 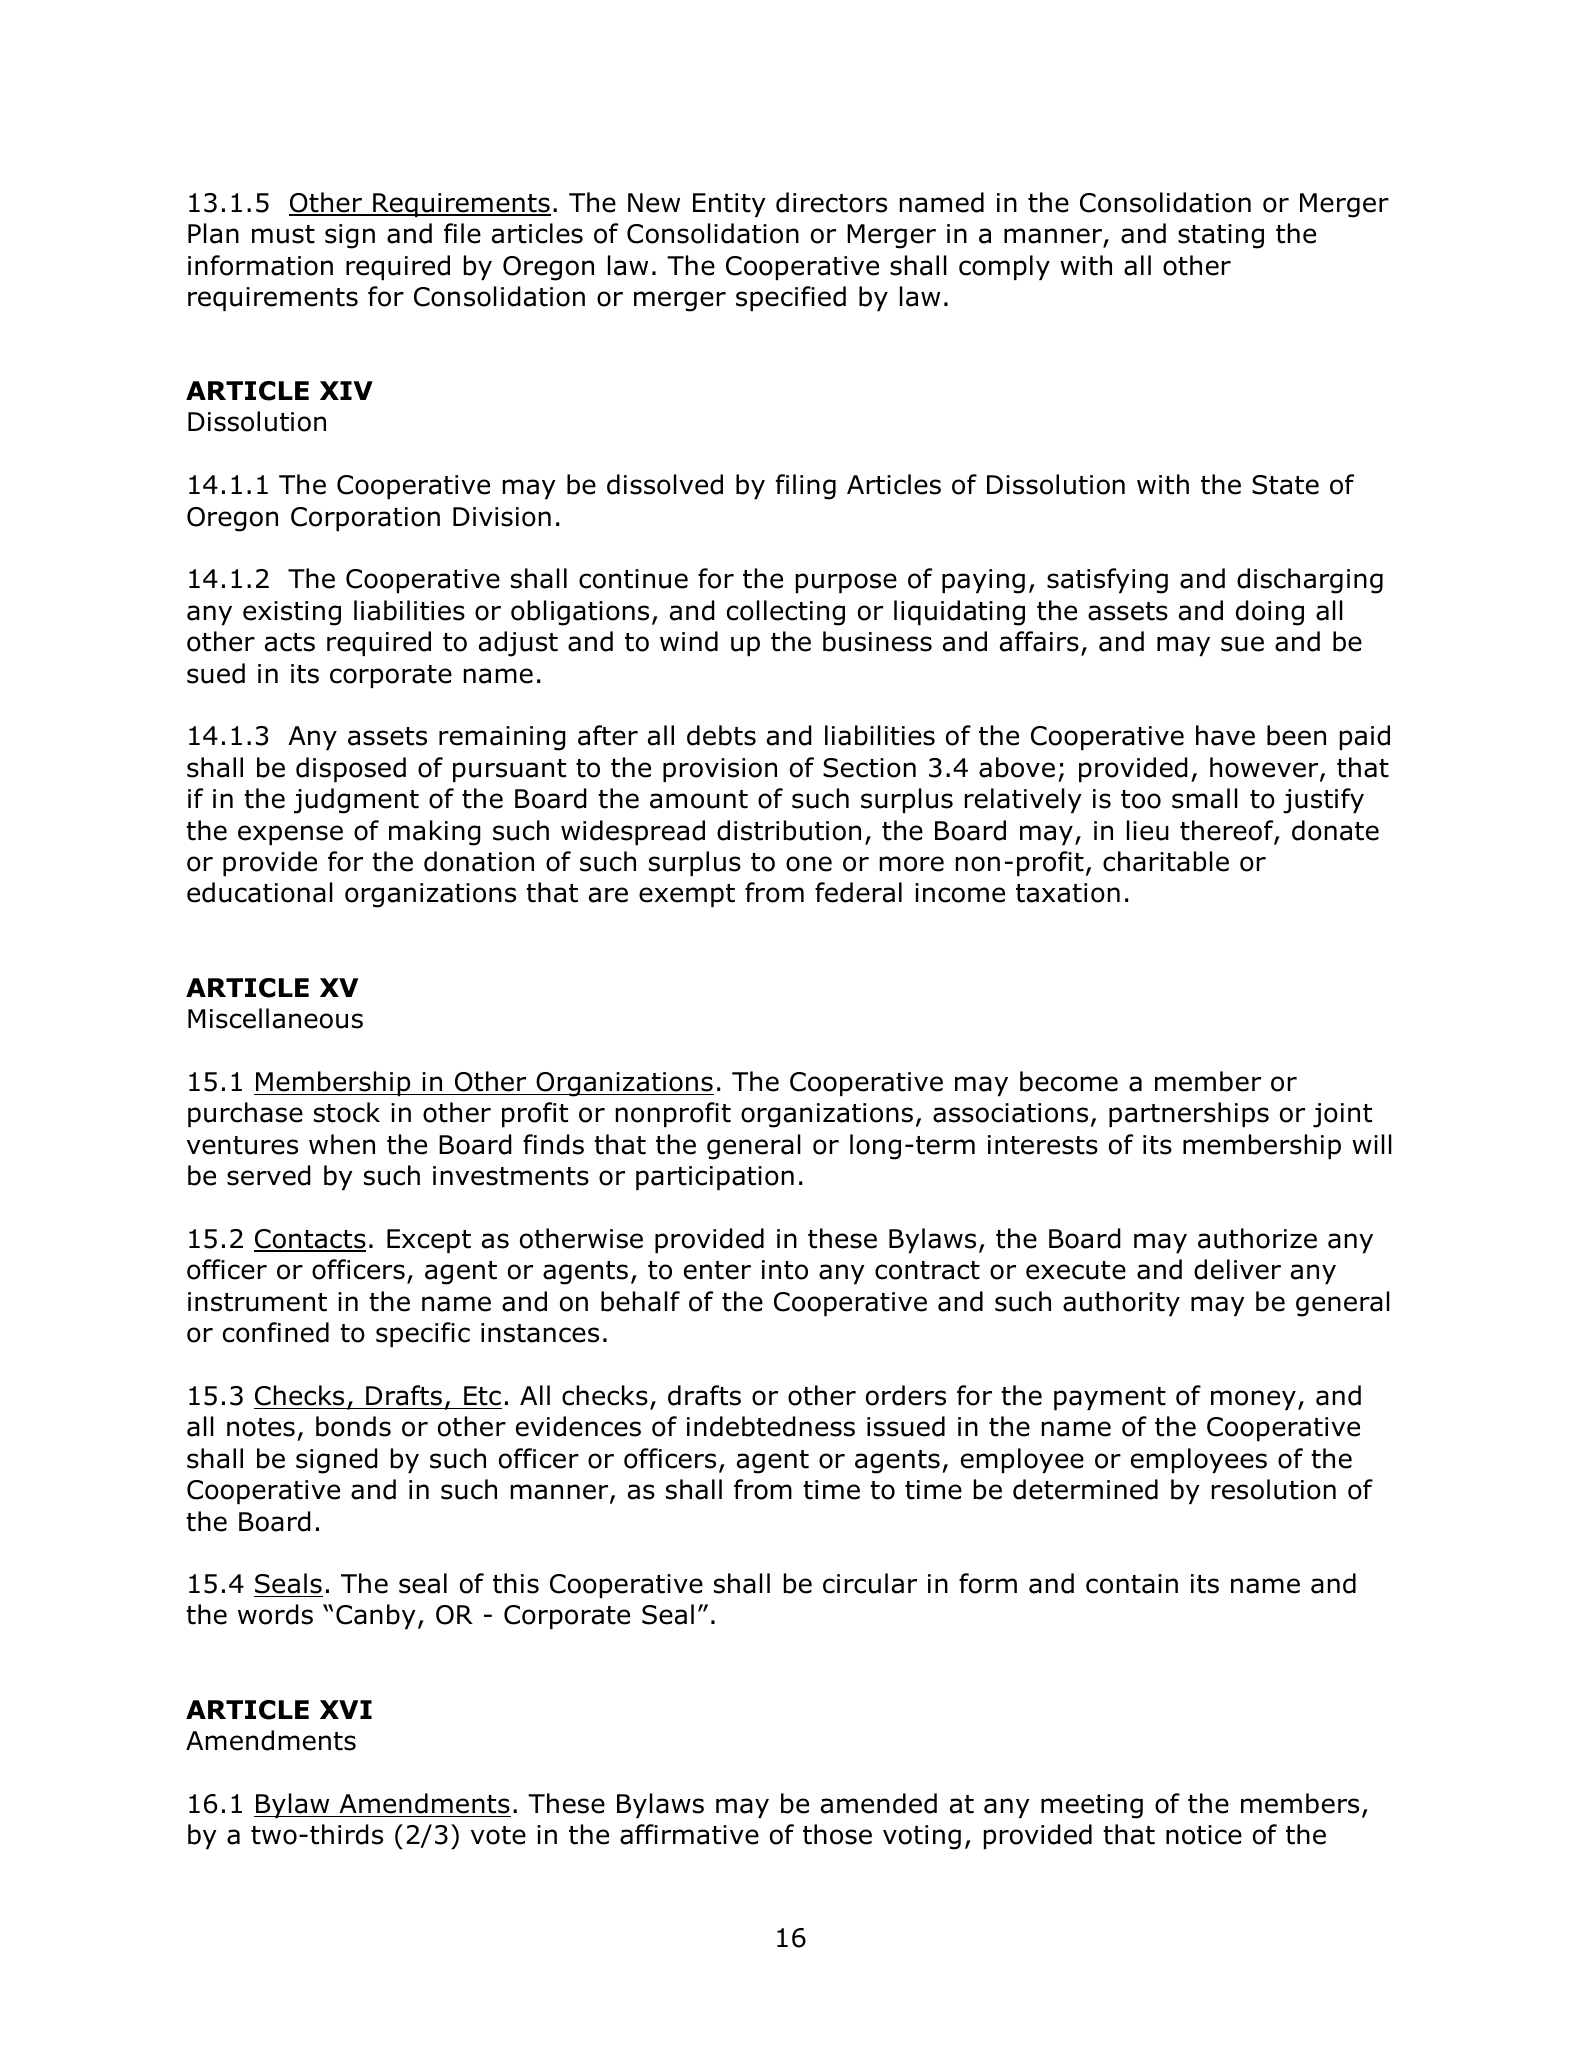 I want to click on stating, so click(x=1221, y=236).
